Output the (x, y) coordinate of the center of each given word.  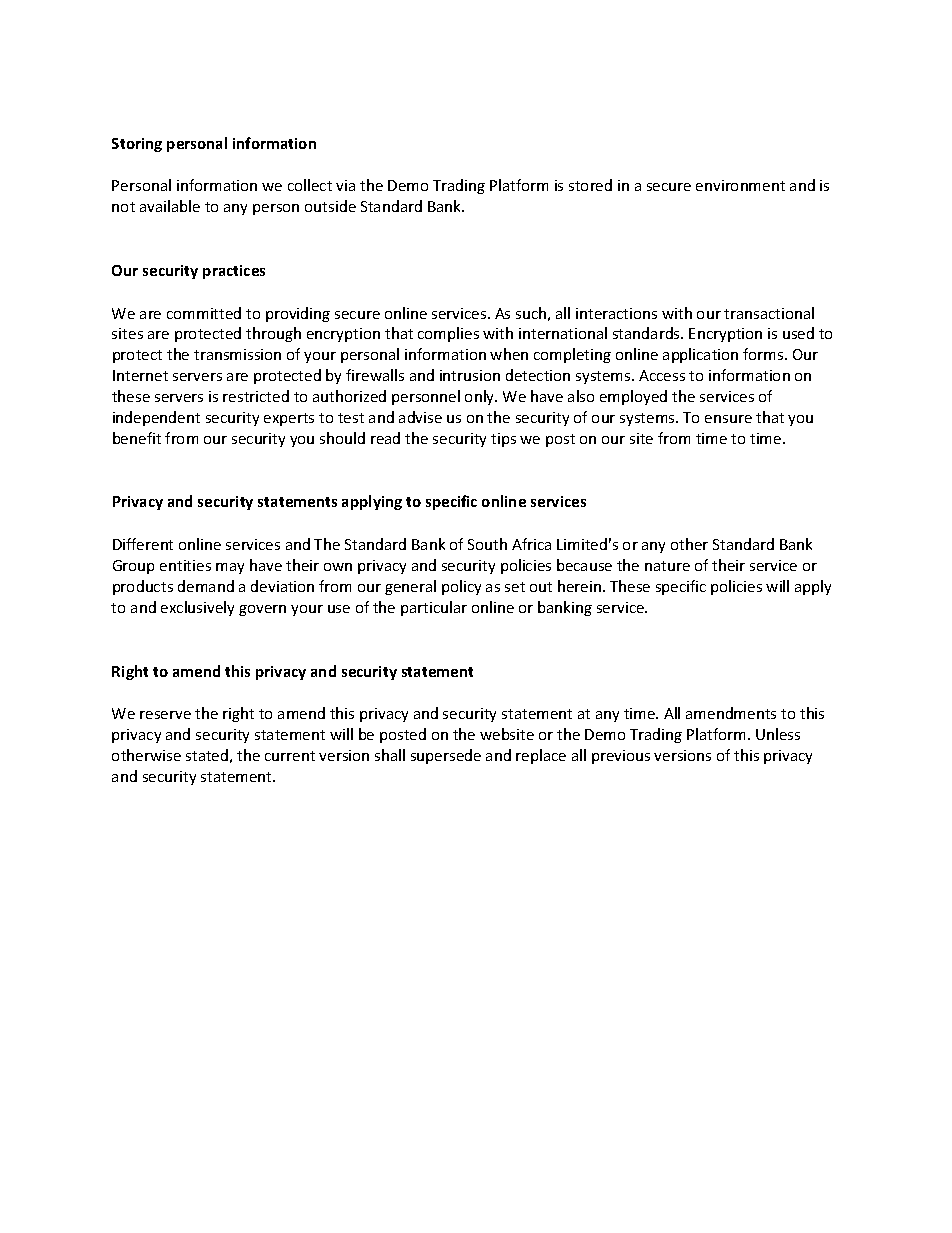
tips (503, 440)
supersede (446, 756)
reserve (165, 715)
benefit (137, 438)
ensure (728, 419)
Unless (778, 734)
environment (740, 185)
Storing (137, 145)
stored (590, 185)
